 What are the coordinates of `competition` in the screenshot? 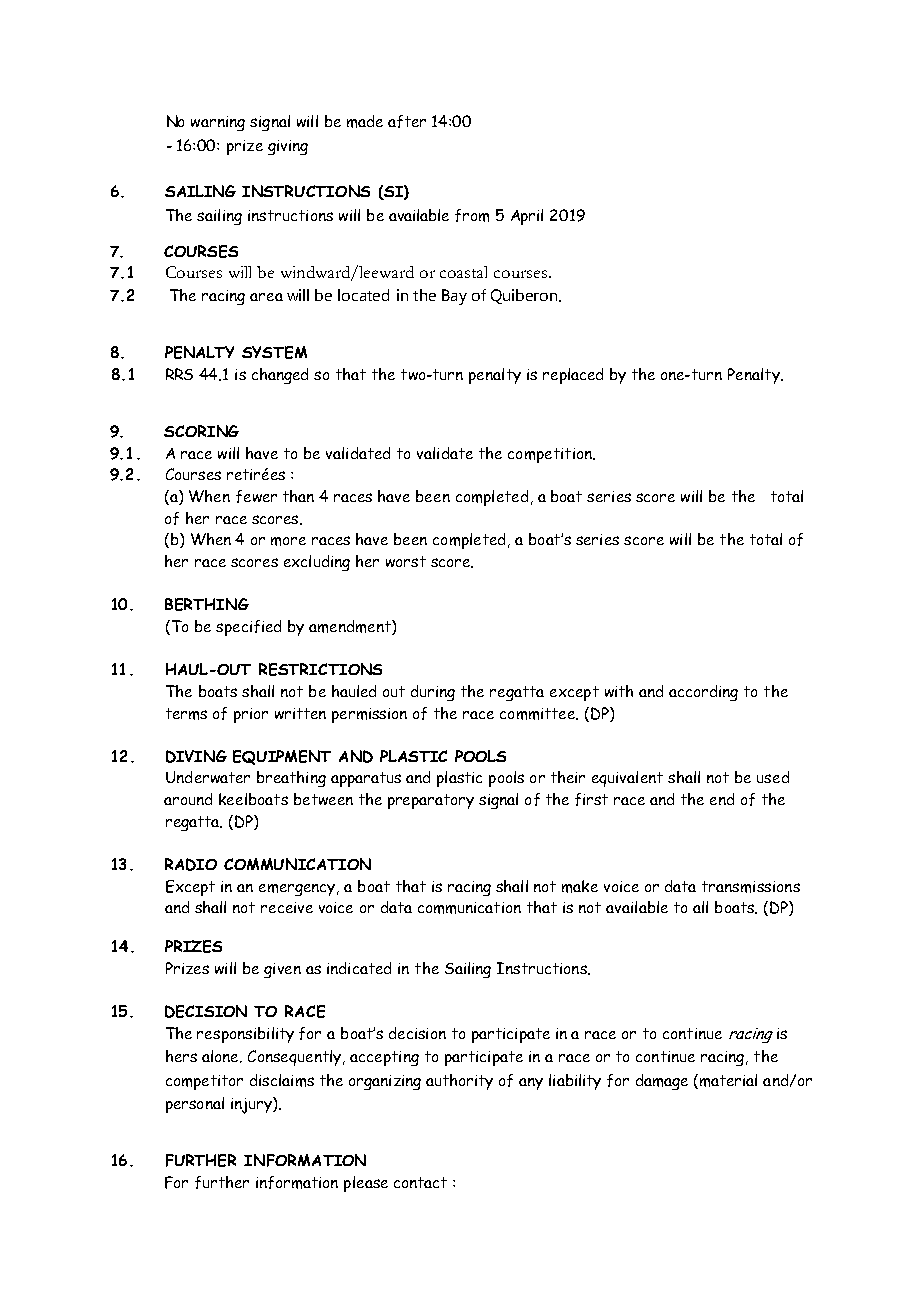 It's located at (551, 455).
